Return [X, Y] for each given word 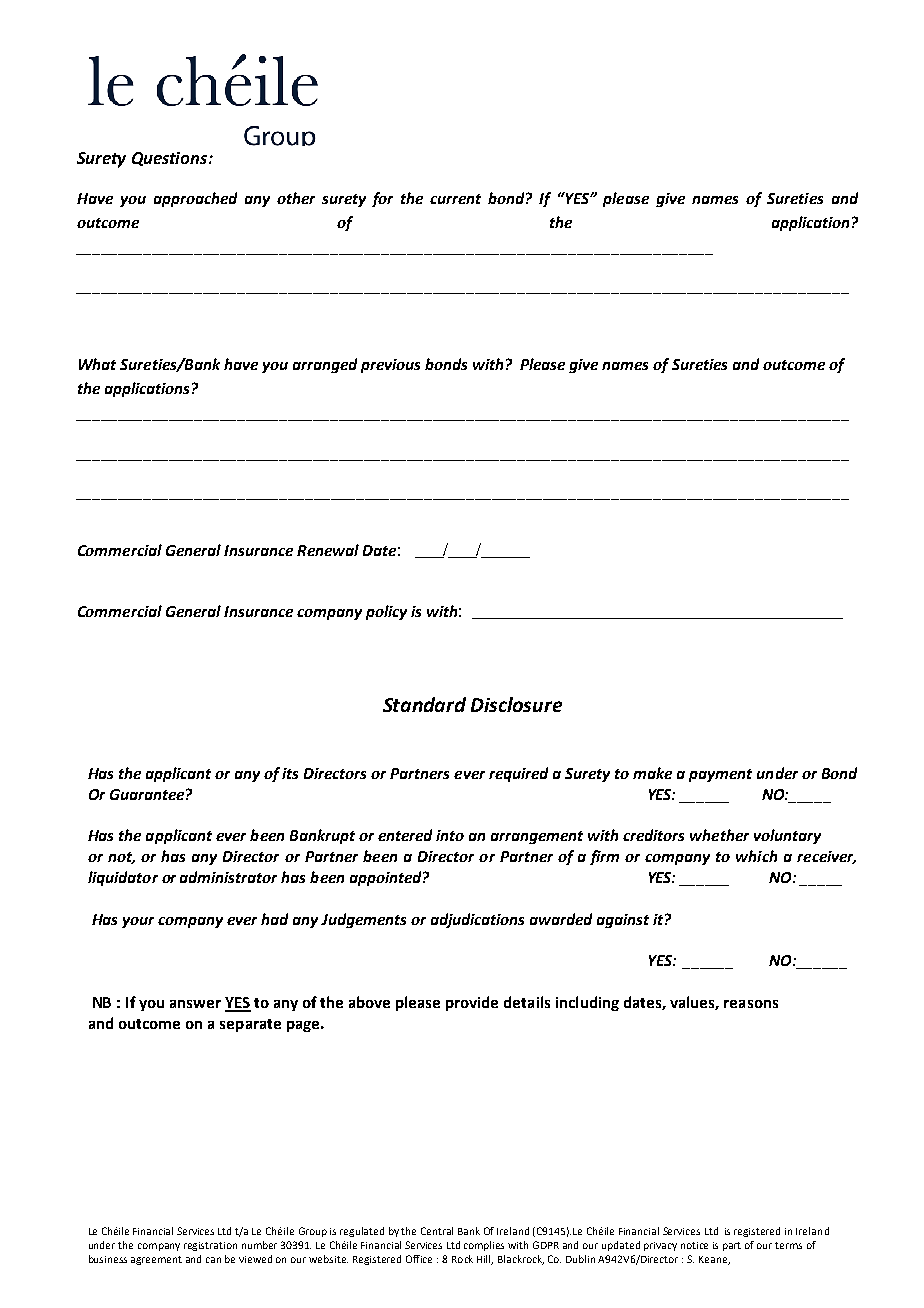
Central [437, 1231]
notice [694, 1245]
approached [195, 199]
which [756, 856]
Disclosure [516, 704]
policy [386, 612]
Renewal [328, 550]
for [382, 199]
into [450, 835]
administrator [228, 877]
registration [210, 1246]
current [455, 199]
